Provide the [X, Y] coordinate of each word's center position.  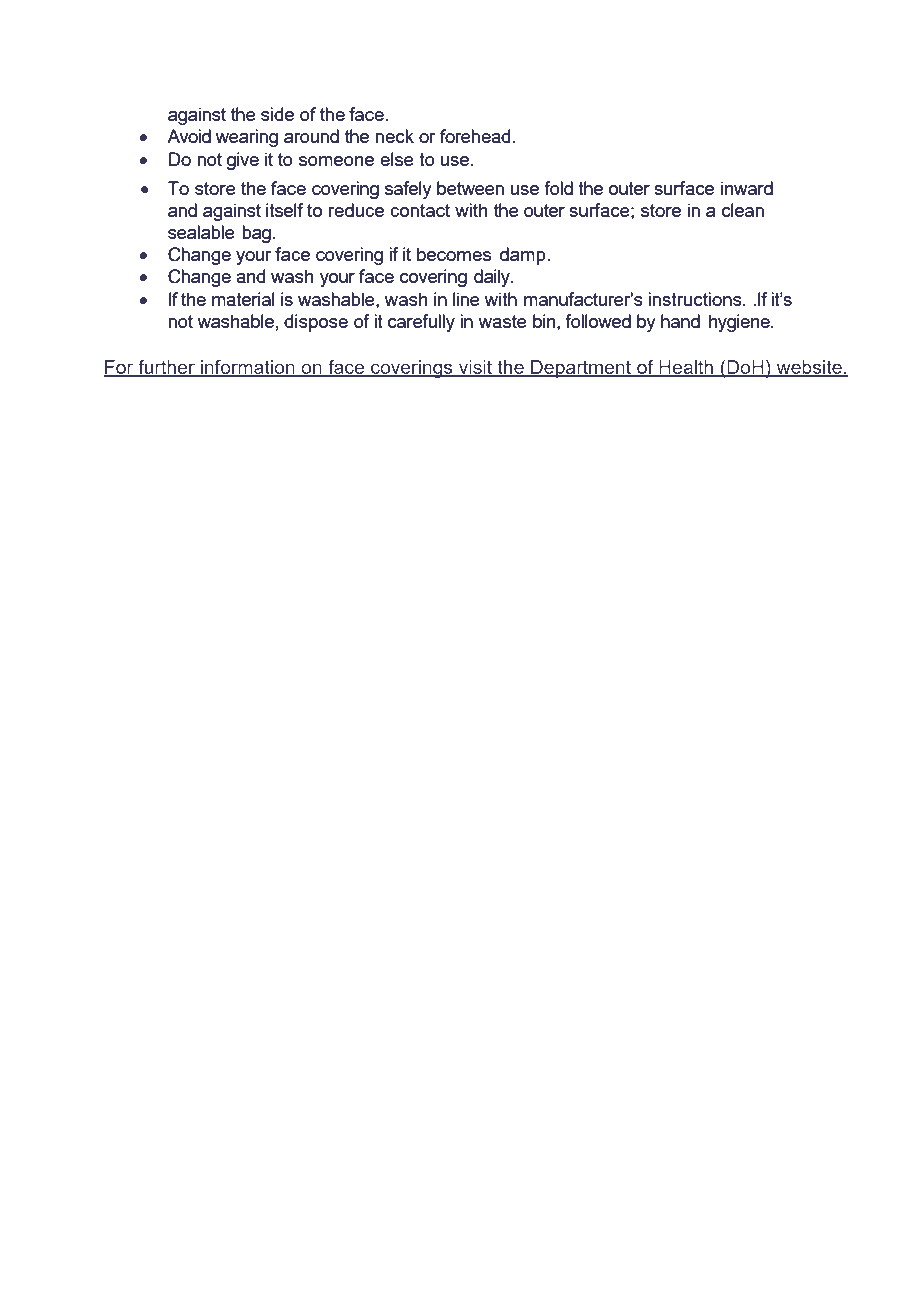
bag [256, 234]
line [466, 299]
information [248, 368]
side [277, 114]
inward [747, 188]
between [470, 188]
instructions [696, 299]
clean [743, 210]
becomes [454, 254]
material [243, 299]
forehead [476, 136]
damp [524, 256]
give [243, 161]
